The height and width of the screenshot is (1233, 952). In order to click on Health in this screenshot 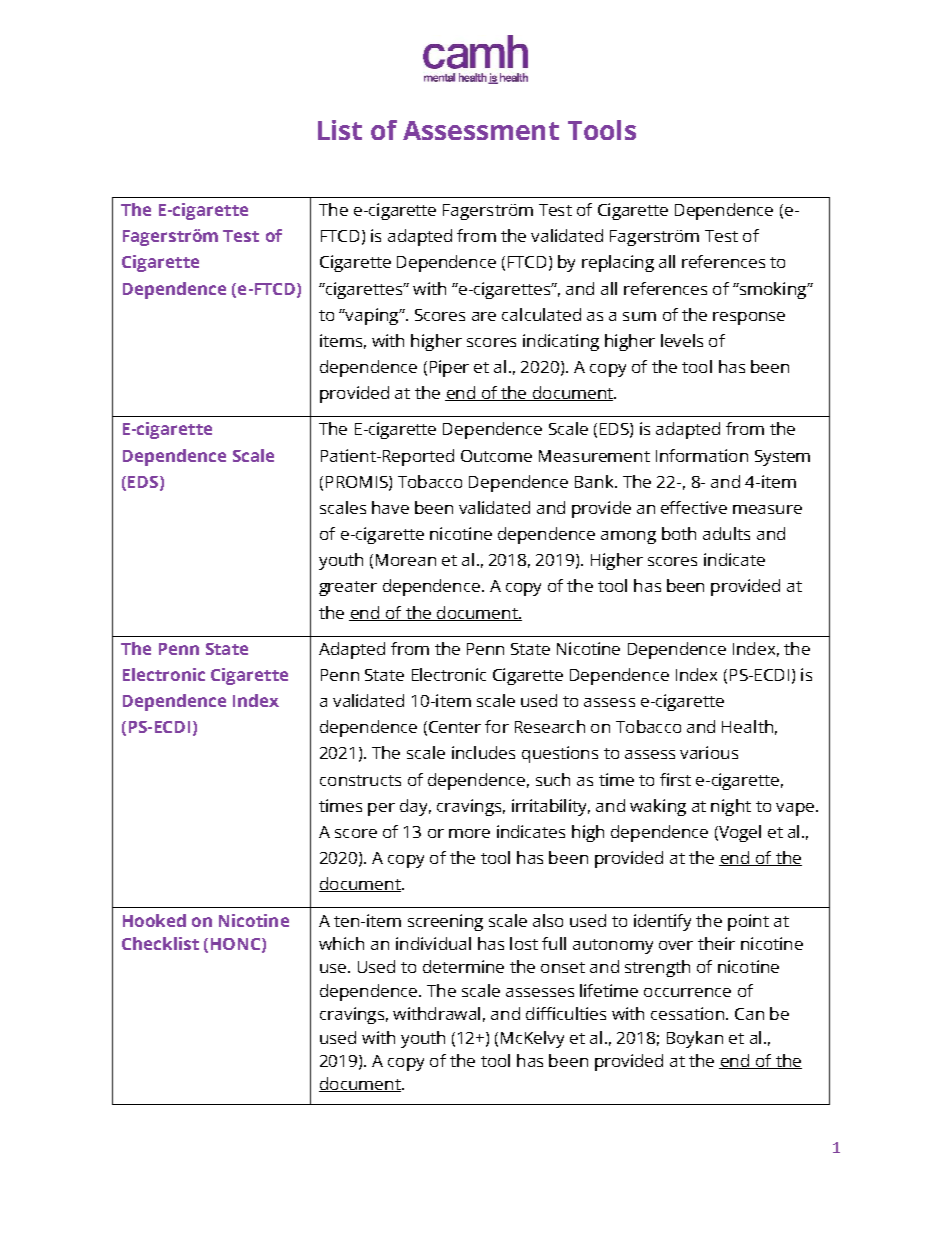, I will do `click(747, 726)`.
